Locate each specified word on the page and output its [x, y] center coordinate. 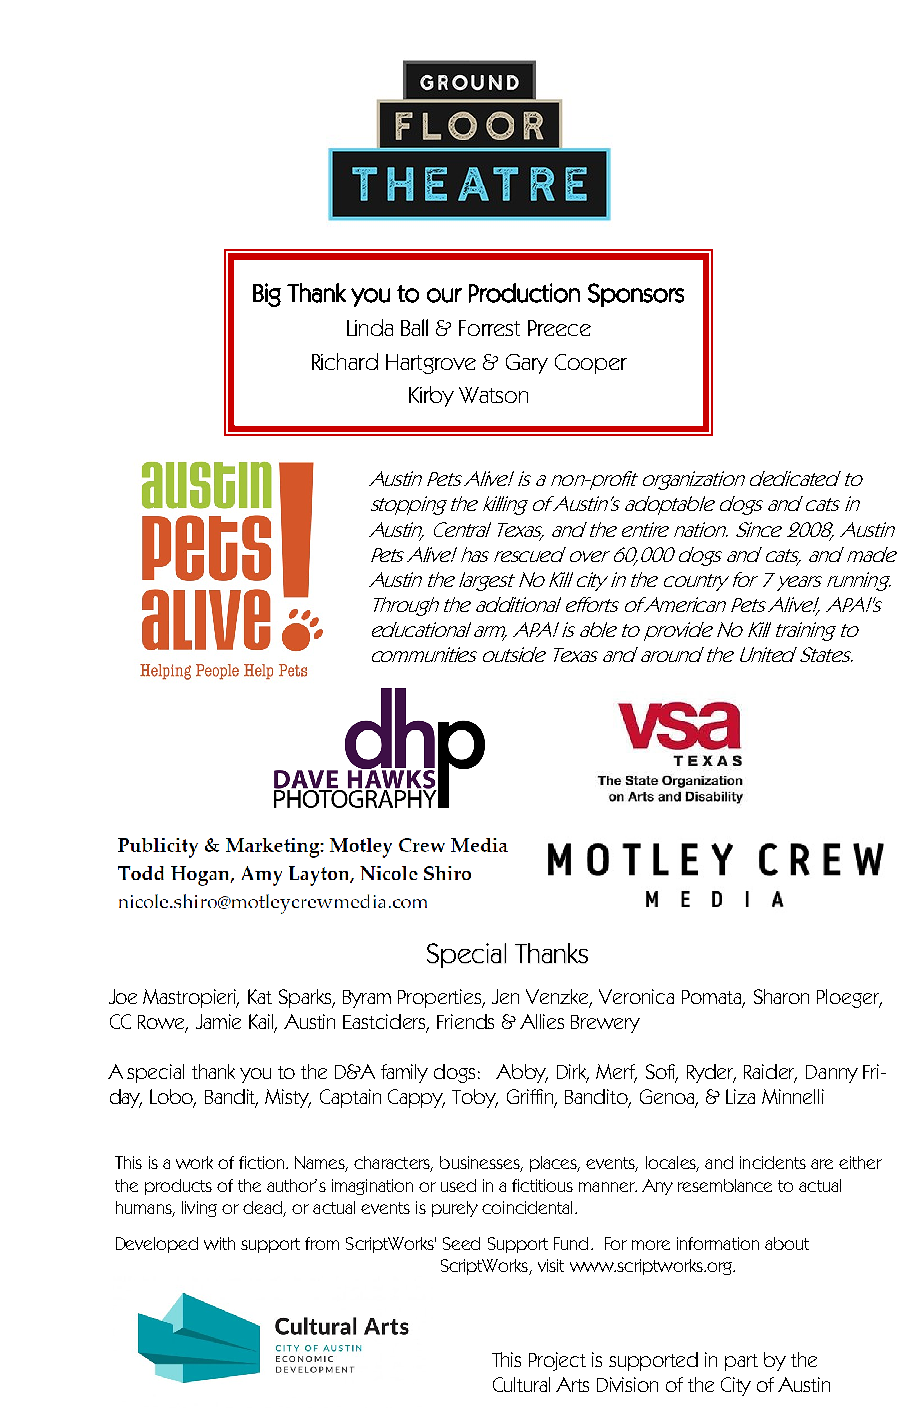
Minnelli [793, 1096]
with [219, 1243]
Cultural [521, 1384]
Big [267, 295]
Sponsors [636, 295]
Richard [345, 361]
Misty [288, 1098]
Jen [505, 996]
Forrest [489, 328]
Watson [493, 395]
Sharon [781, 996]
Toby [475, 1098]
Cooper [591, 364]
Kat [260, 996]
